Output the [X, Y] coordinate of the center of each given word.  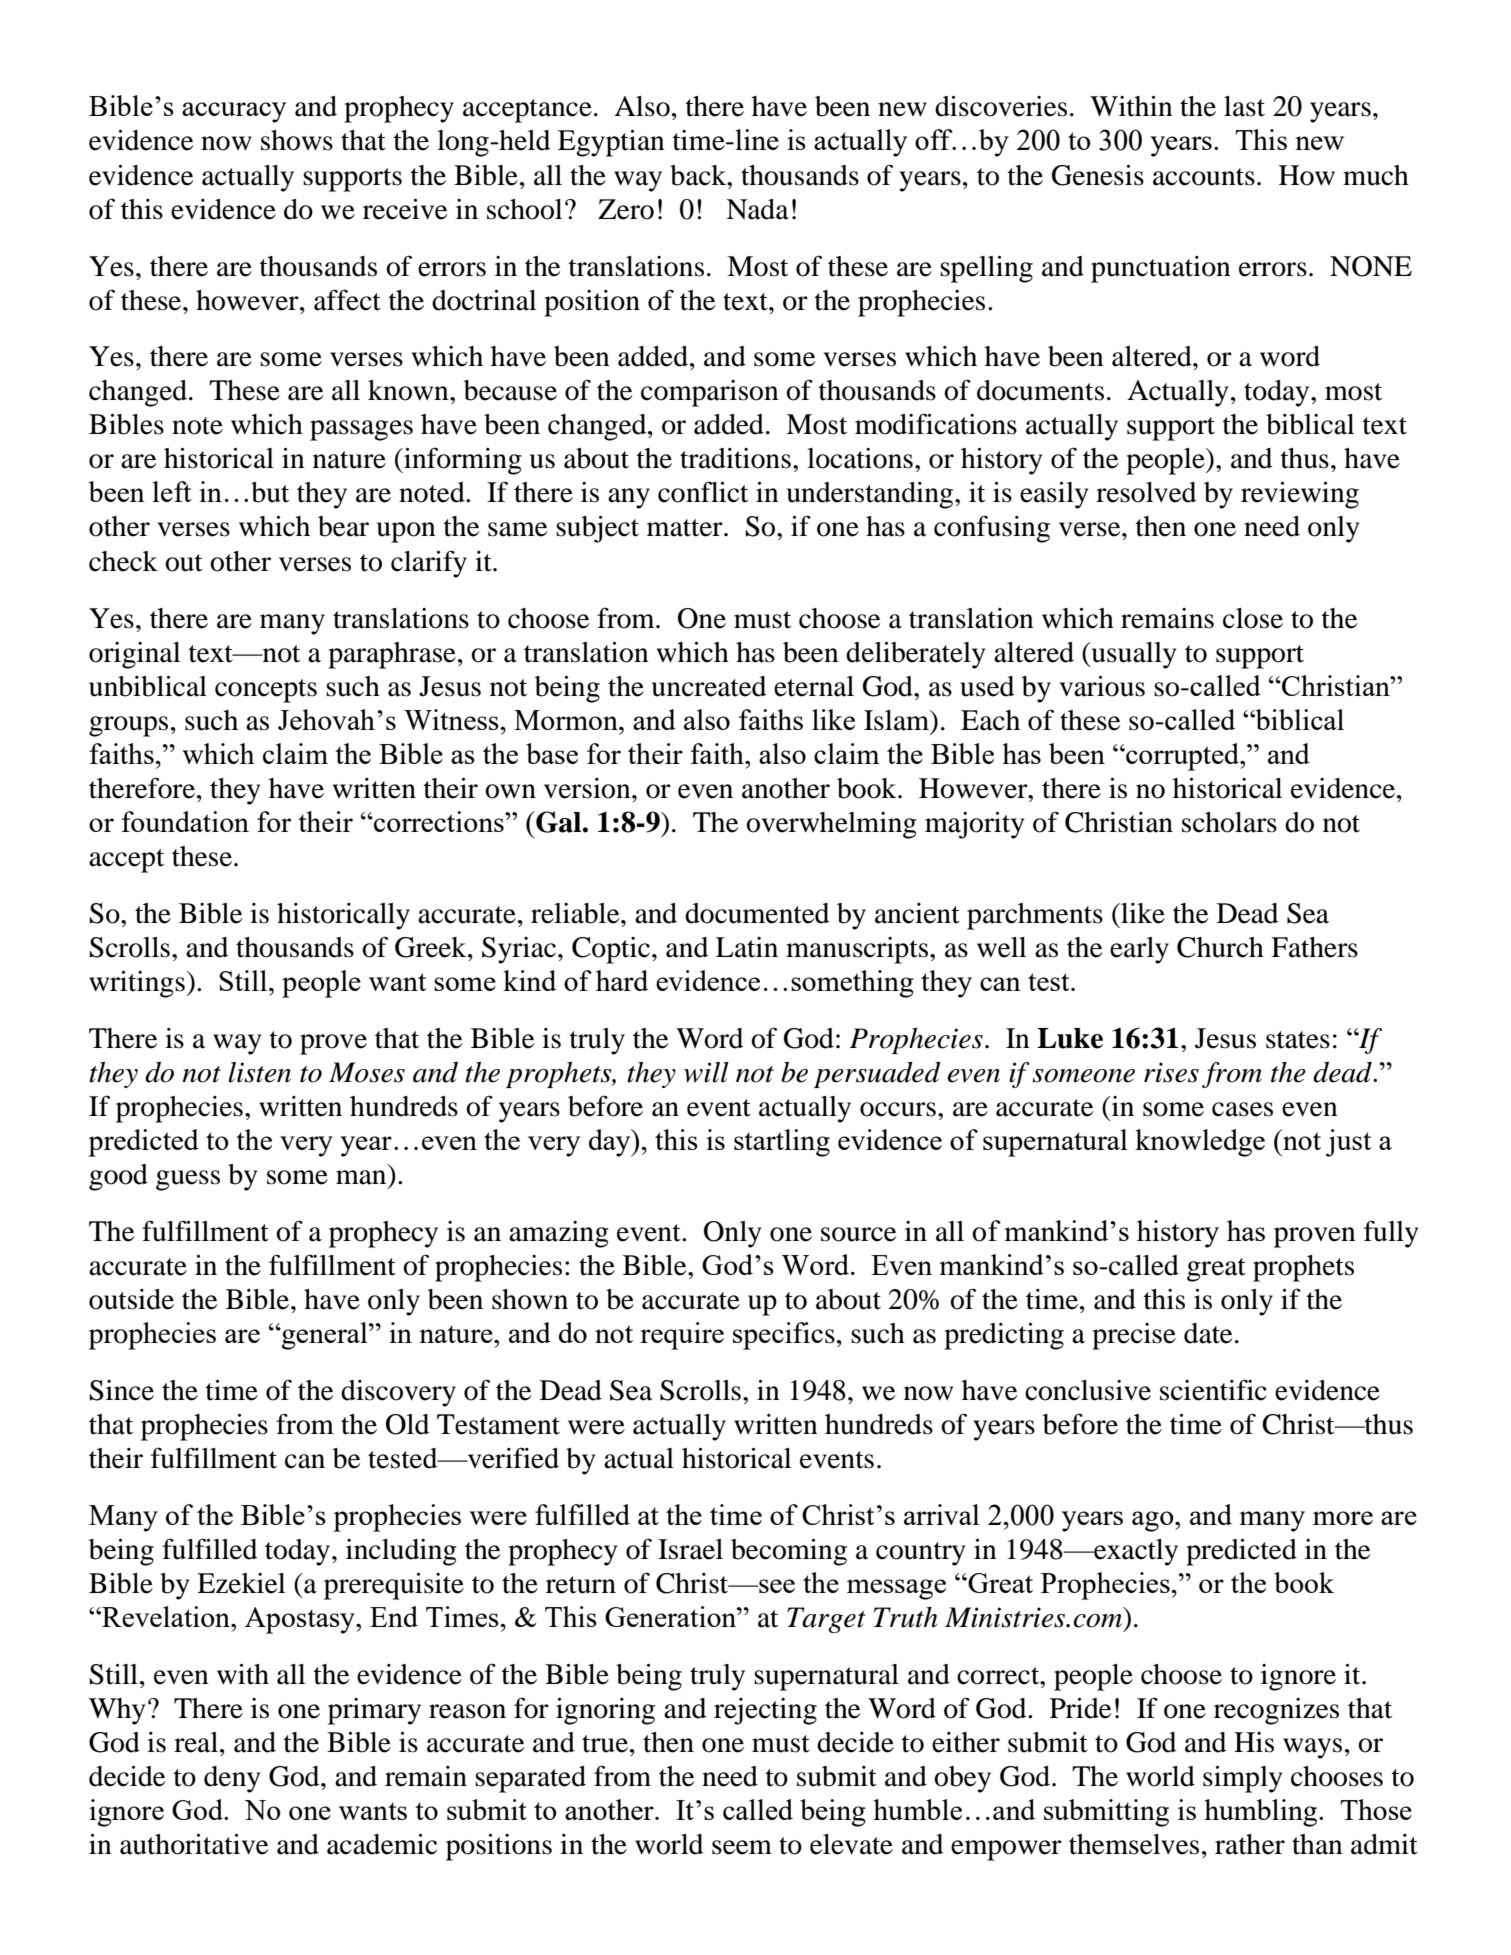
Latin [747, 947]
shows [297, 140]
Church [1220, 947]
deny [232, 1779]
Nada [757, 209]
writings [137, 984]
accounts [1204, 177]
